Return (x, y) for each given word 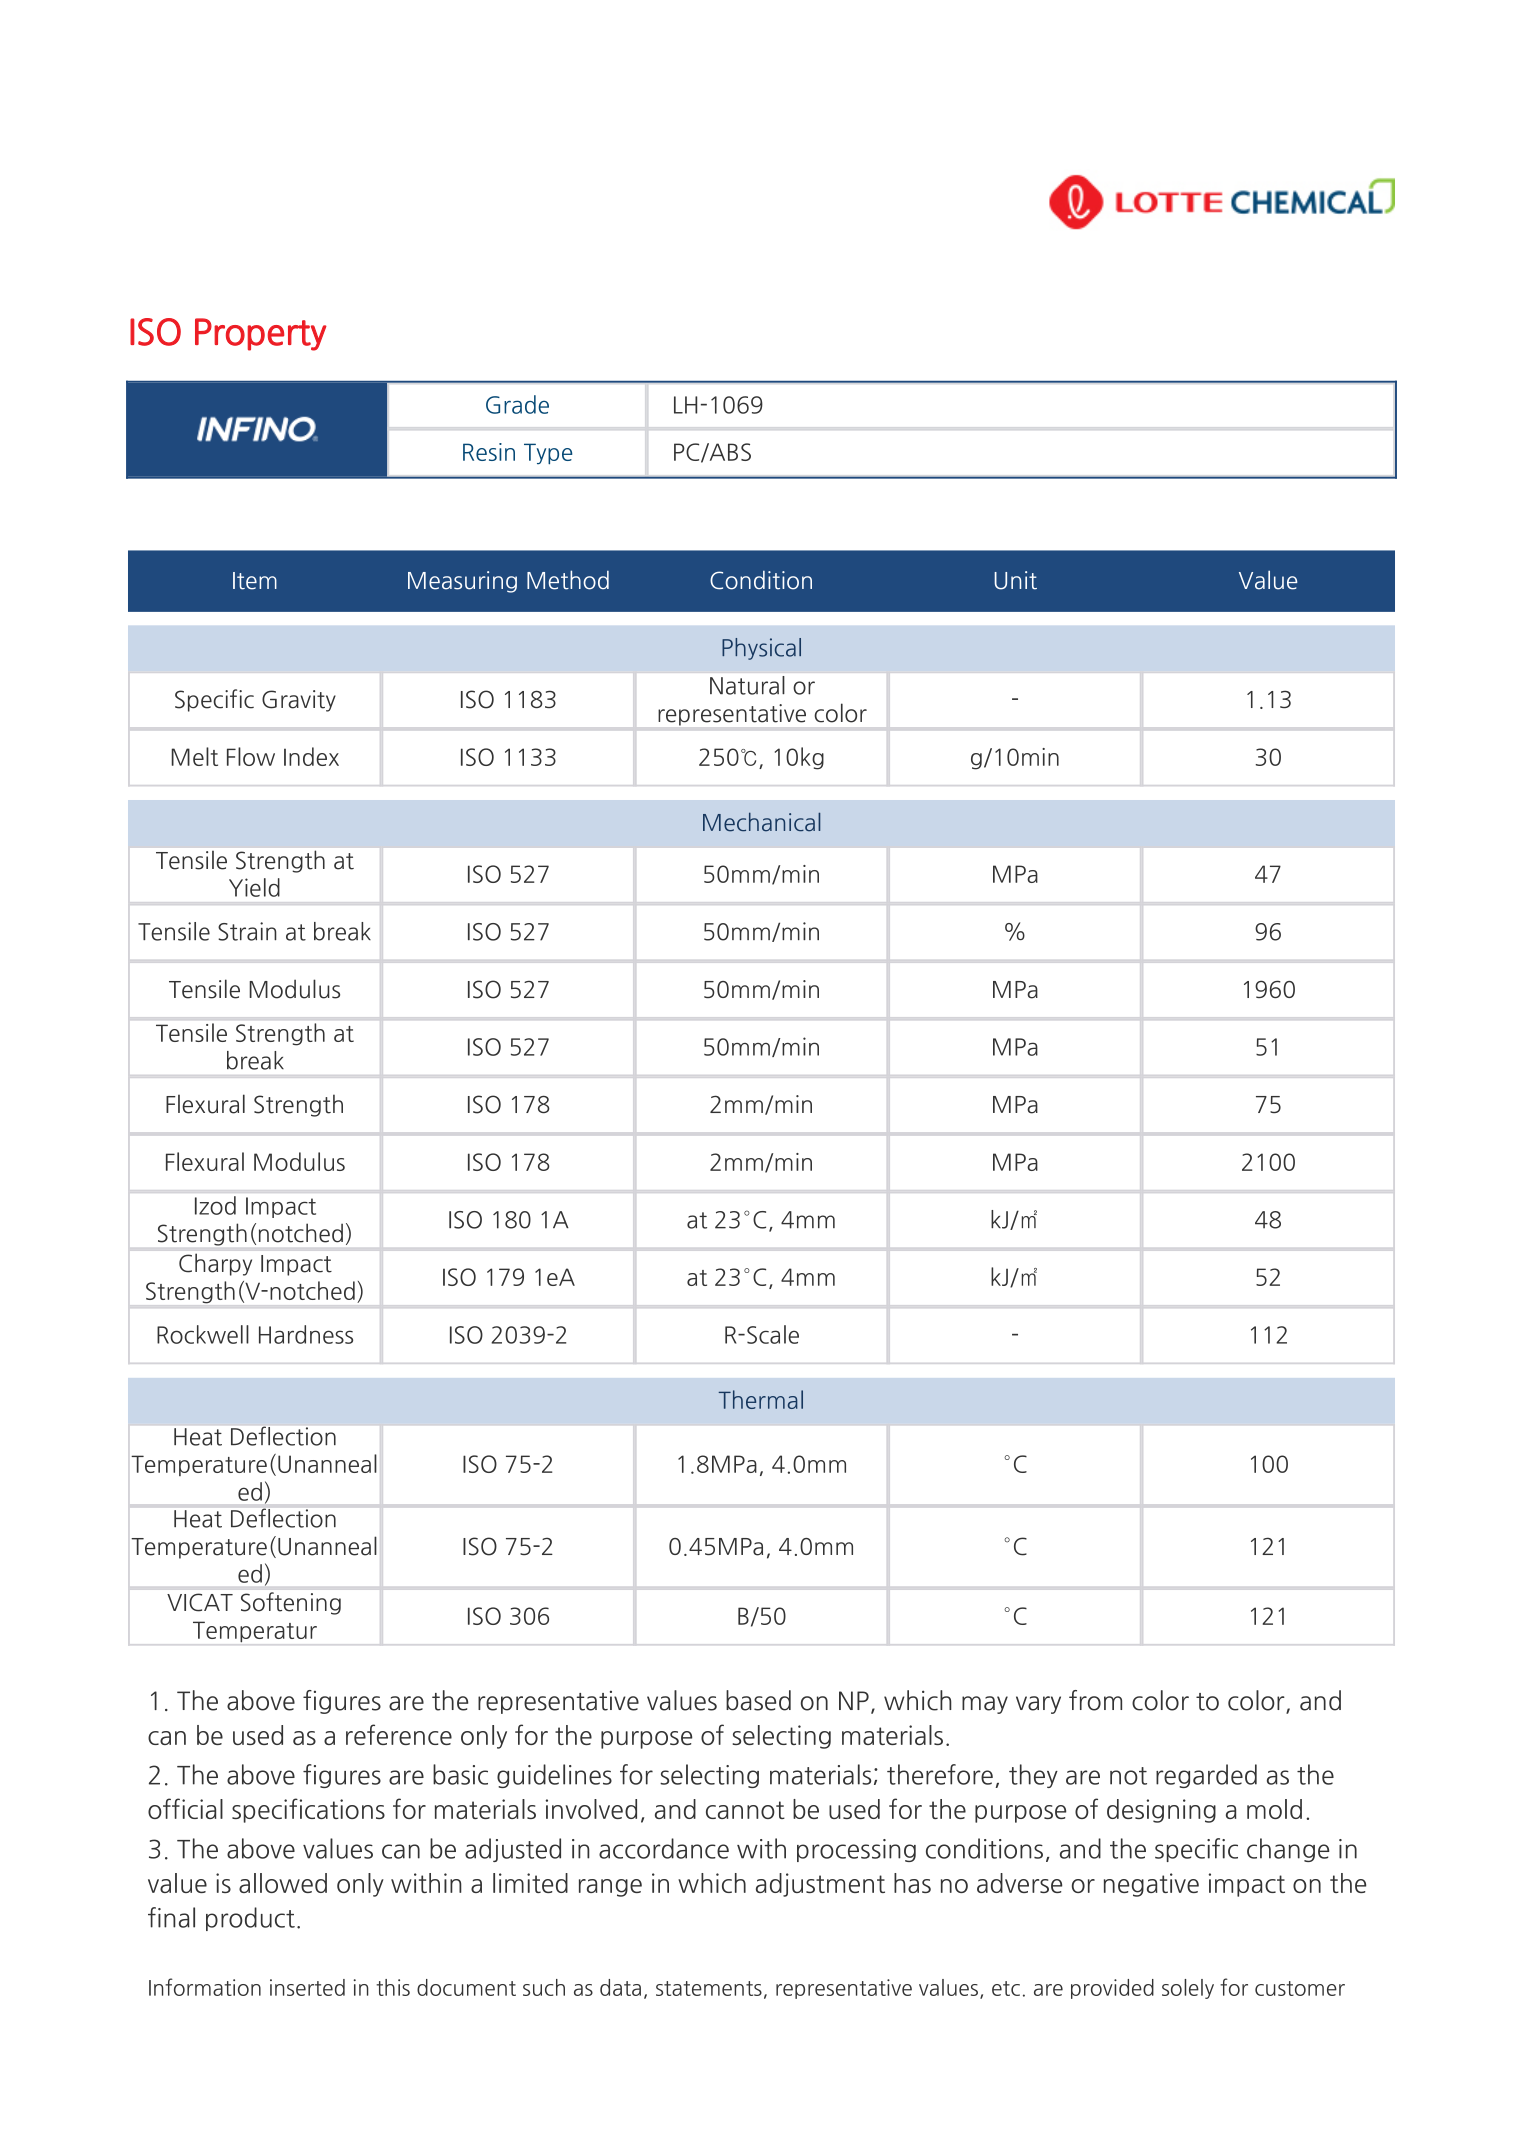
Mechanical (761, 822)
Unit (1015, 580)
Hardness (306, 1334)
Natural (747, 685)
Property (261, 334)
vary (1038, 1705)
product (250, 1919)
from (1095, 1700)
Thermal (761, 1399)
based (758, 1700)
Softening (291, 1603)
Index (311, 756)
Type (548, 454)
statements (709, 1988)
